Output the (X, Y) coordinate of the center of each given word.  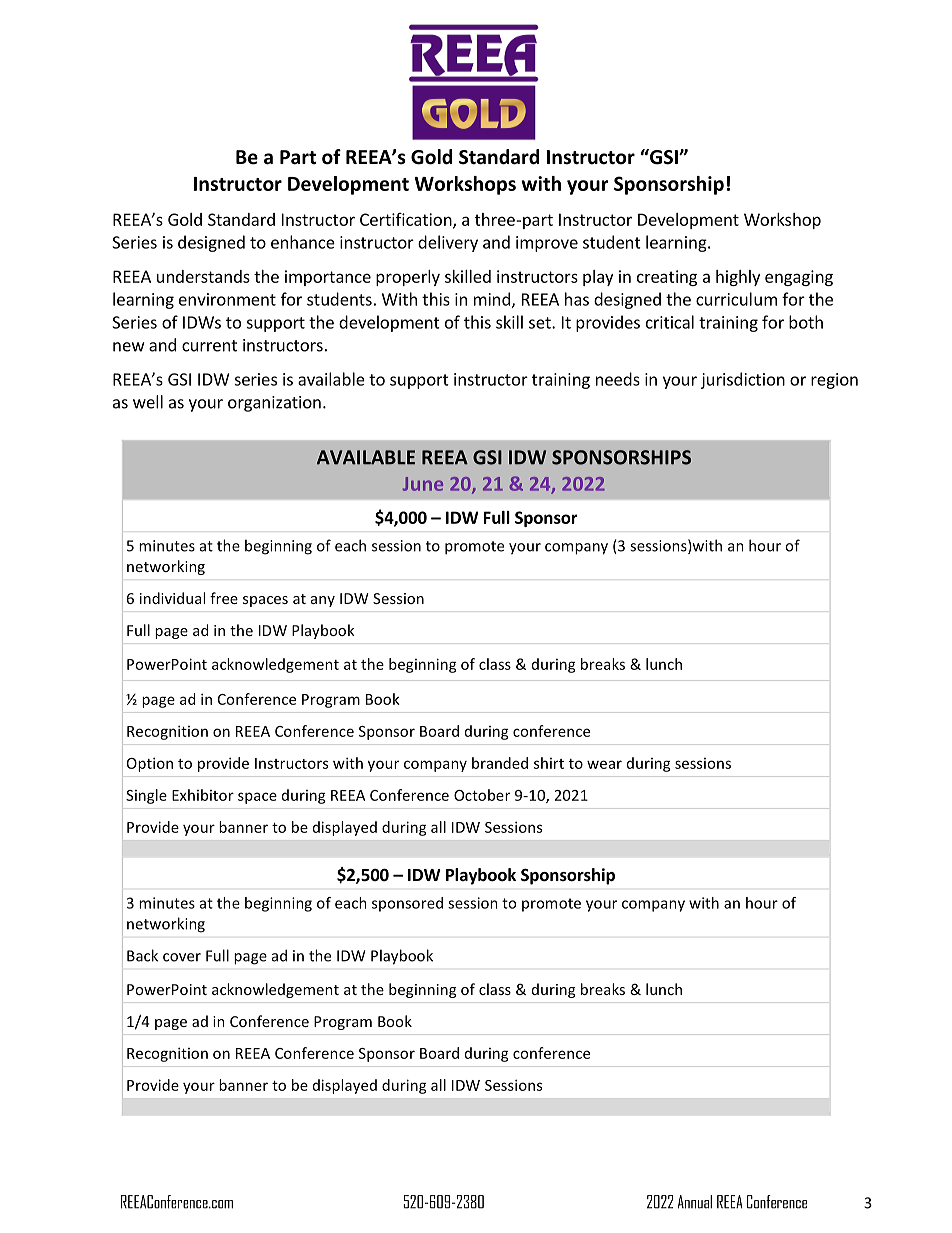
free (224, 598)
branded (500, 763)
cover (182, 957)
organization (274, 404)
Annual (695, 1202)
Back (142, 955)
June (423, 484)
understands (203, 276)
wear (604, 764)
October (482, 795)
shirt (549, 763)
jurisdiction (743, 380)
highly (738, 278)
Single (146, 796)
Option (150, 764)
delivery (448, 243)
